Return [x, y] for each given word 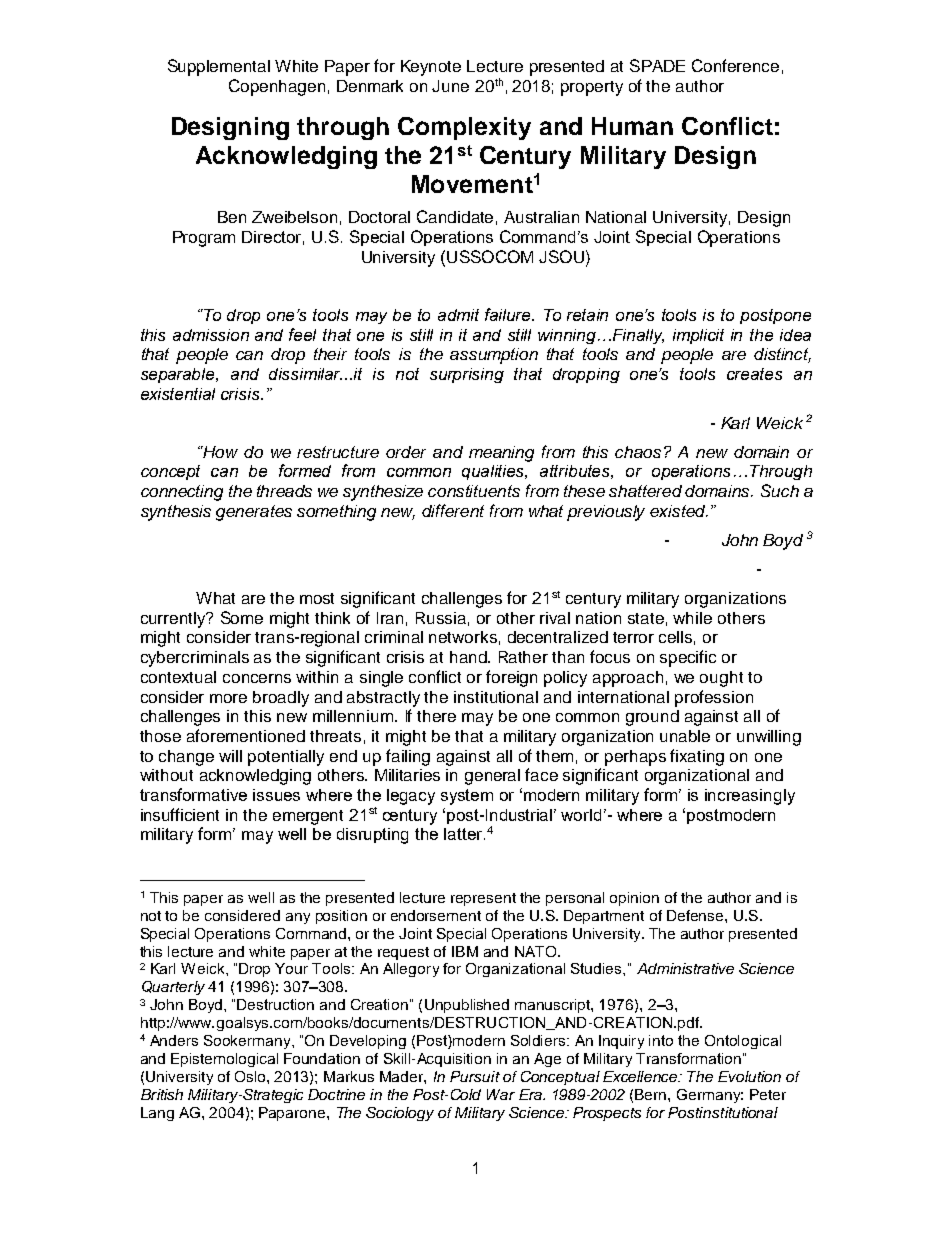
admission [211, 335]
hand [469, 657]
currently [174, 620]
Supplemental [219, 67]
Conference [735, 65]
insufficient [180, 814]
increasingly [750, 797]
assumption [494, 356]
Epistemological [224, 1060]
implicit [698, 336]
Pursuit [475, 1076]
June [450, 86]
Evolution [749, 1076]
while [692, 618]
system [467, 797]
